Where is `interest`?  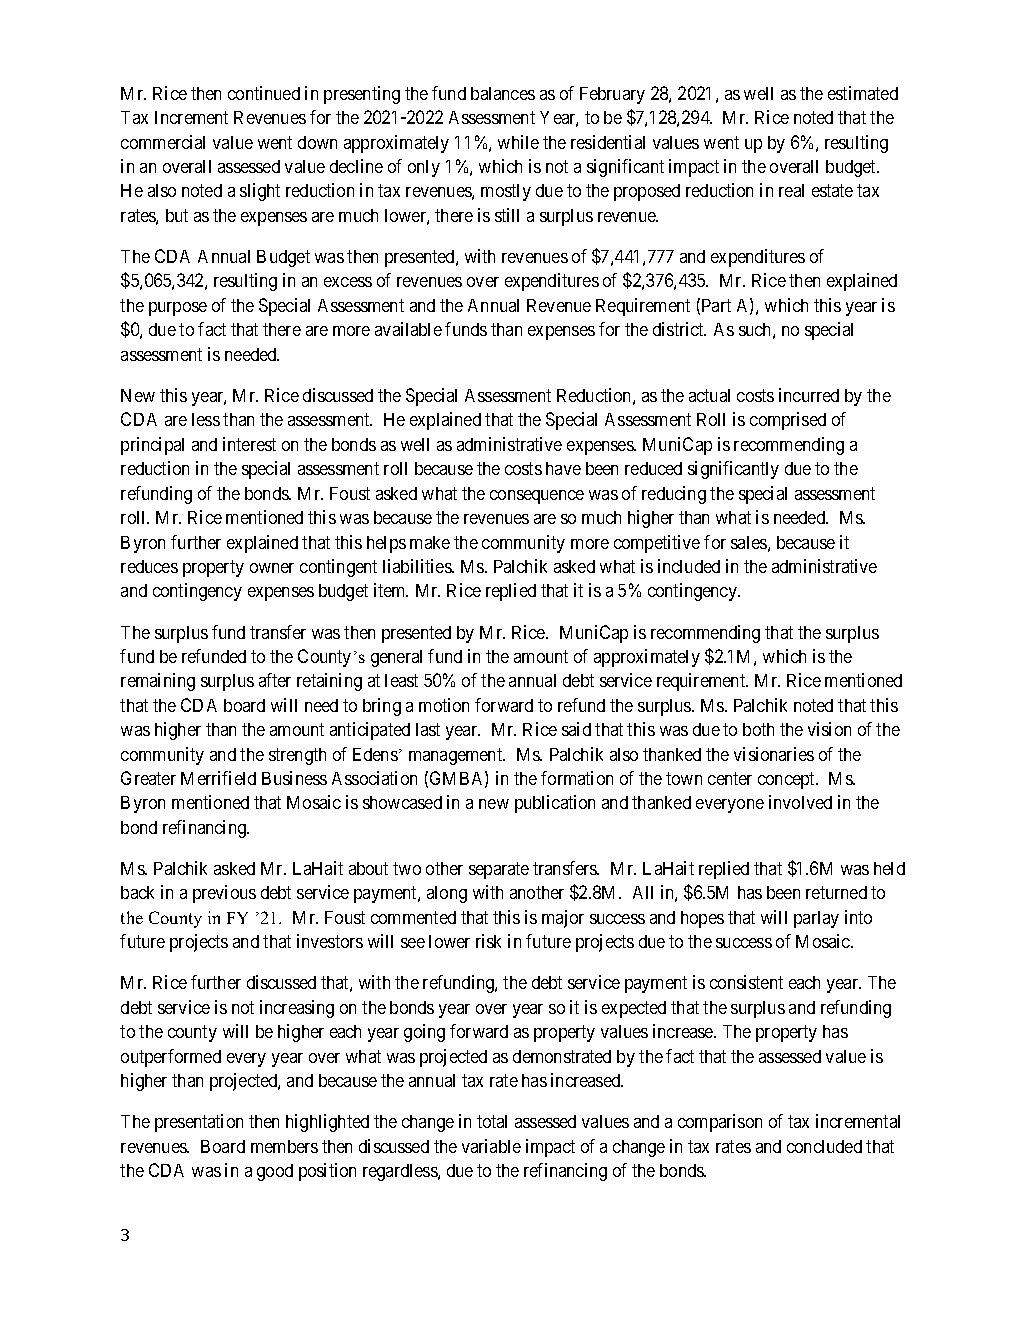 interest is located at coordinates (249, 444).
